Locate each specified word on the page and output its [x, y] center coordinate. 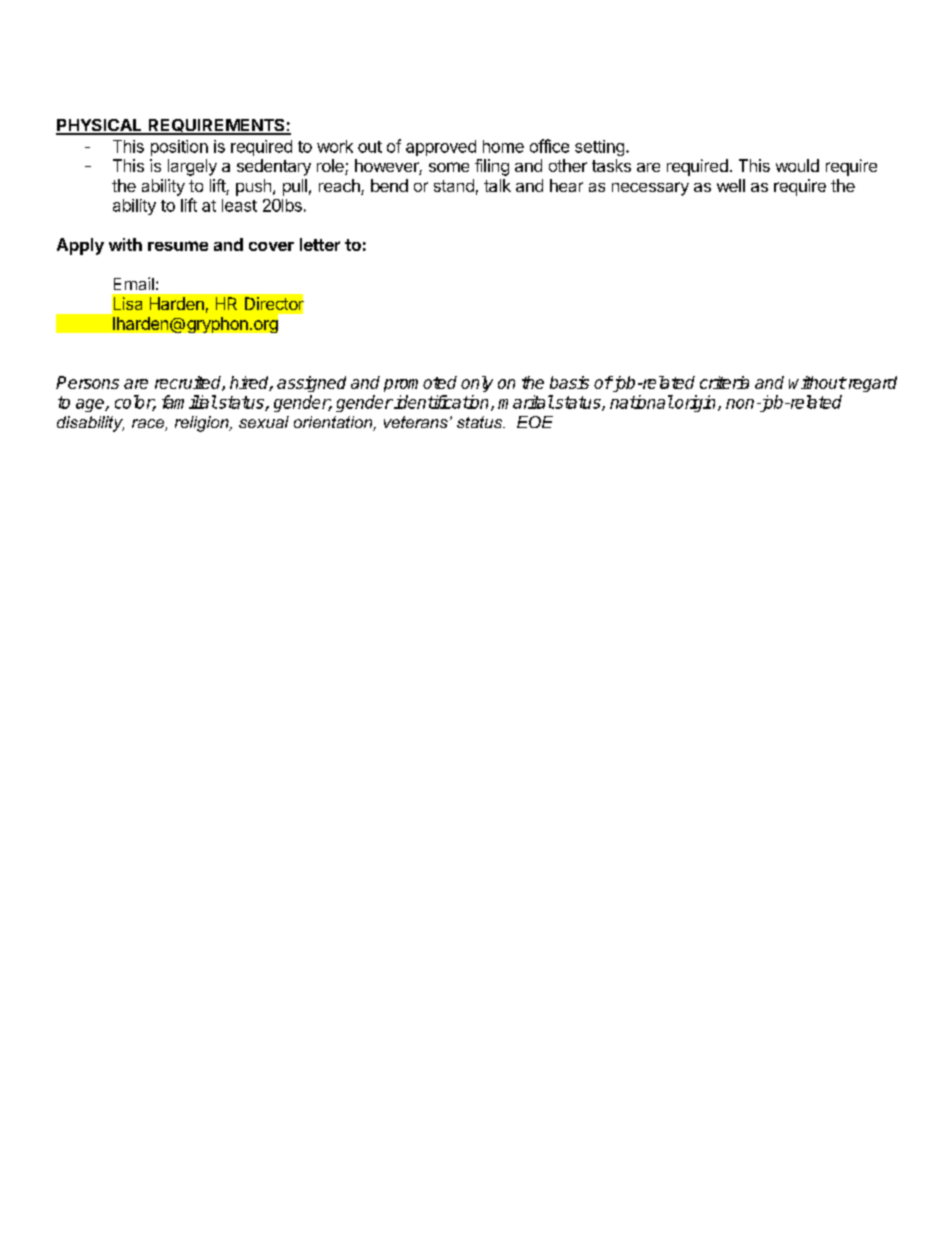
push [253, 187]
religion [203, 424]
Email [134, 283]
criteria [724, 382]
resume [178, 246]
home [503, 146]
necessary [650, 189]
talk [497, 185]
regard [871, 384]
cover [271, 246]
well [731, 185]
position [179, 148]
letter [320, 244]
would [797, 165]
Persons [87, 382]
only [477, 384]
